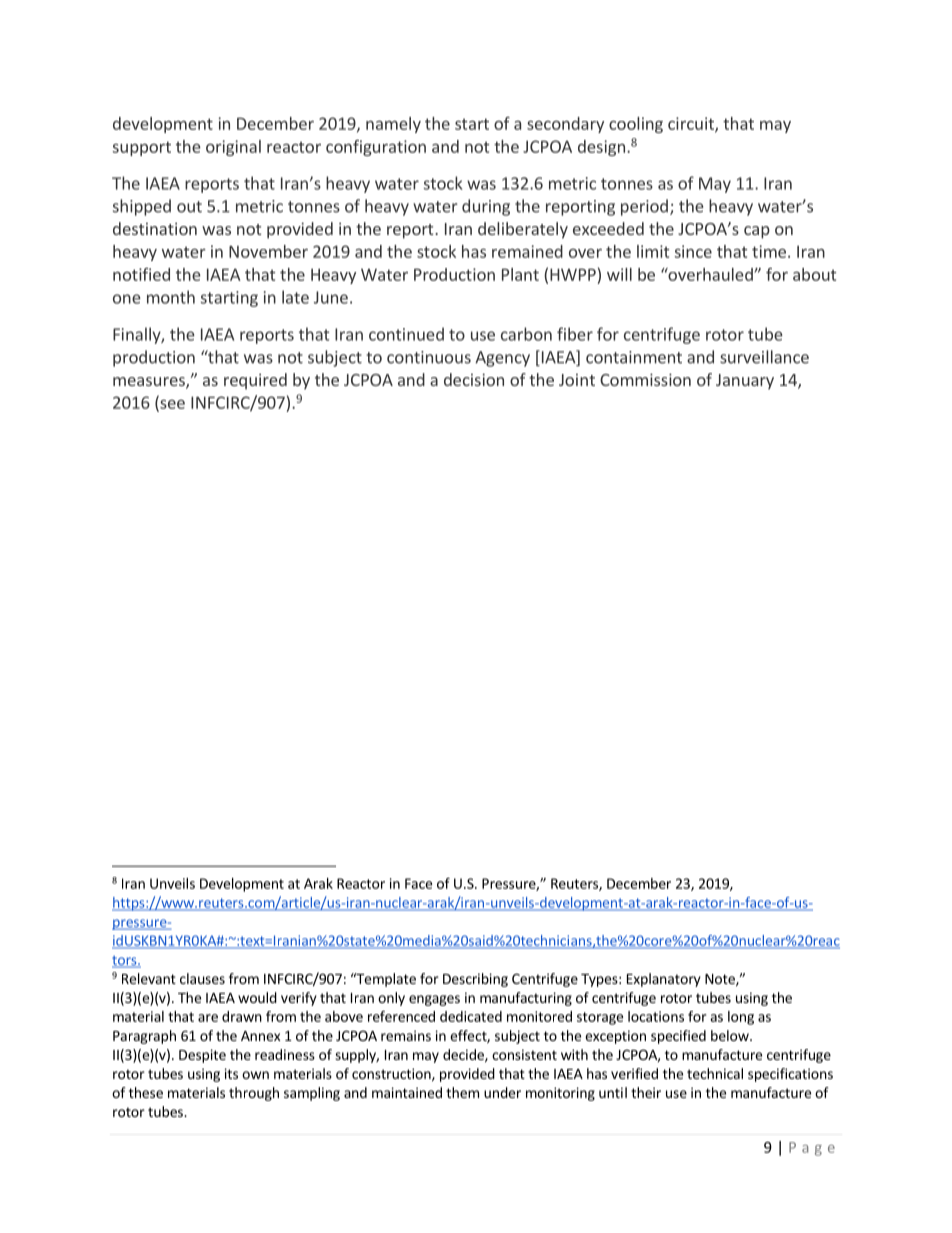  What do you see at coordinates (202, 1056) in the document?
I see `Despite` at bounding box center [202, 1056].
